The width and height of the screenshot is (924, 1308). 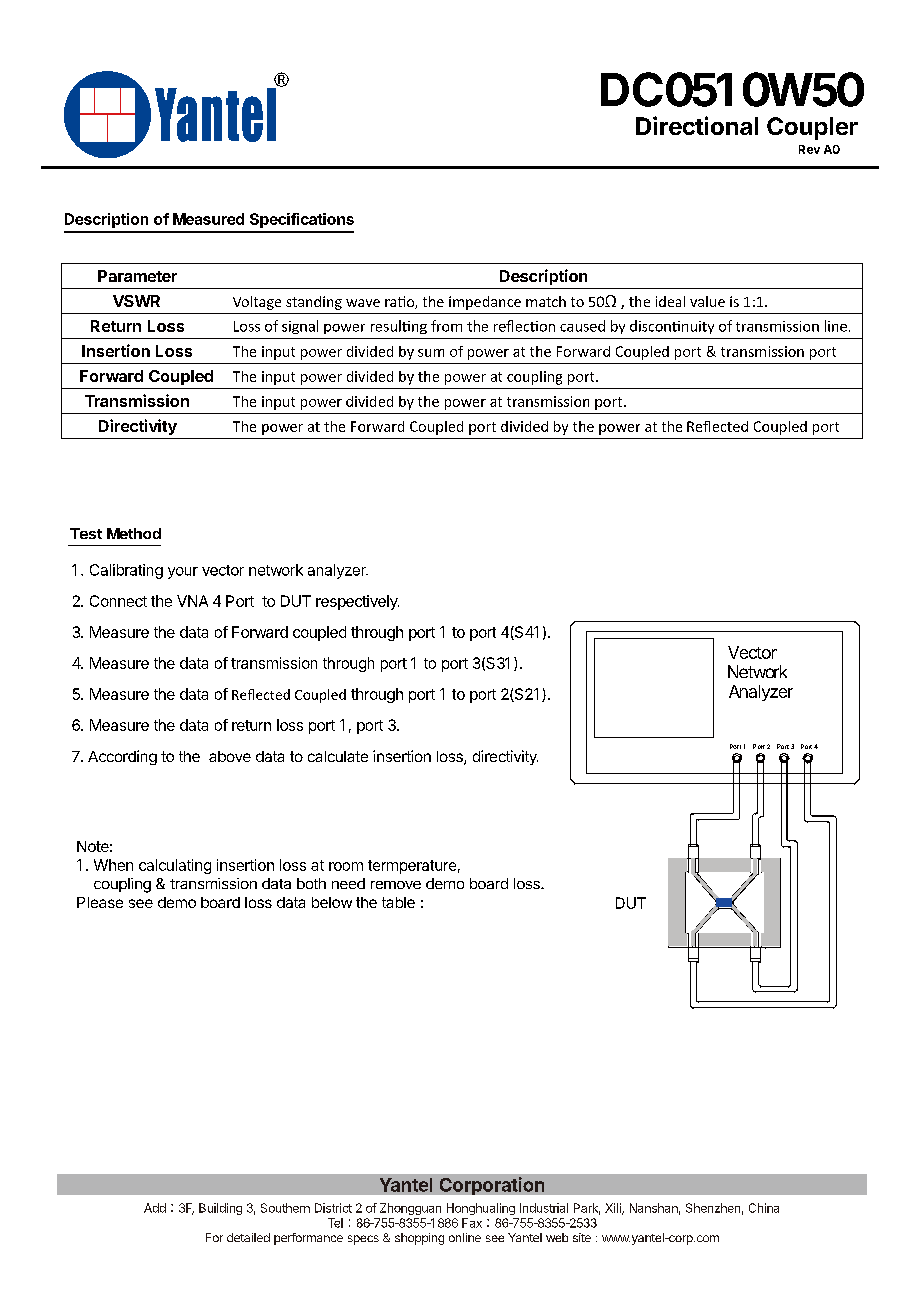 I want to click on Method, so click(x=134, y=533).
